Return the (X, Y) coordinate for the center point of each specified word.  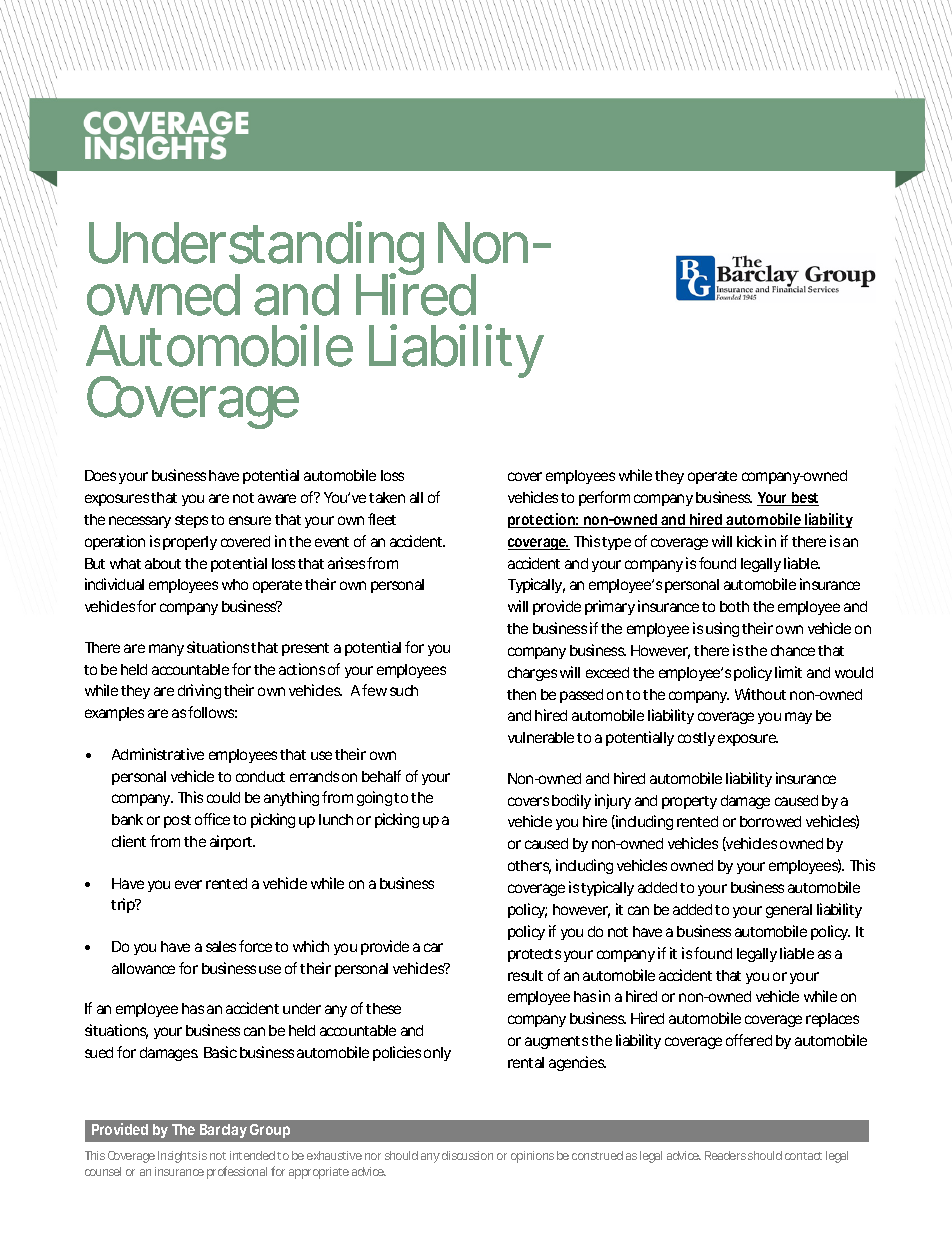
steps (191, 521)
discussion (467, 1155)
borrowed (770, 821)
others (529, 867)
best (804, 499)
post (177, 821)
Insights (177, 1157)
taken (387, 497)
